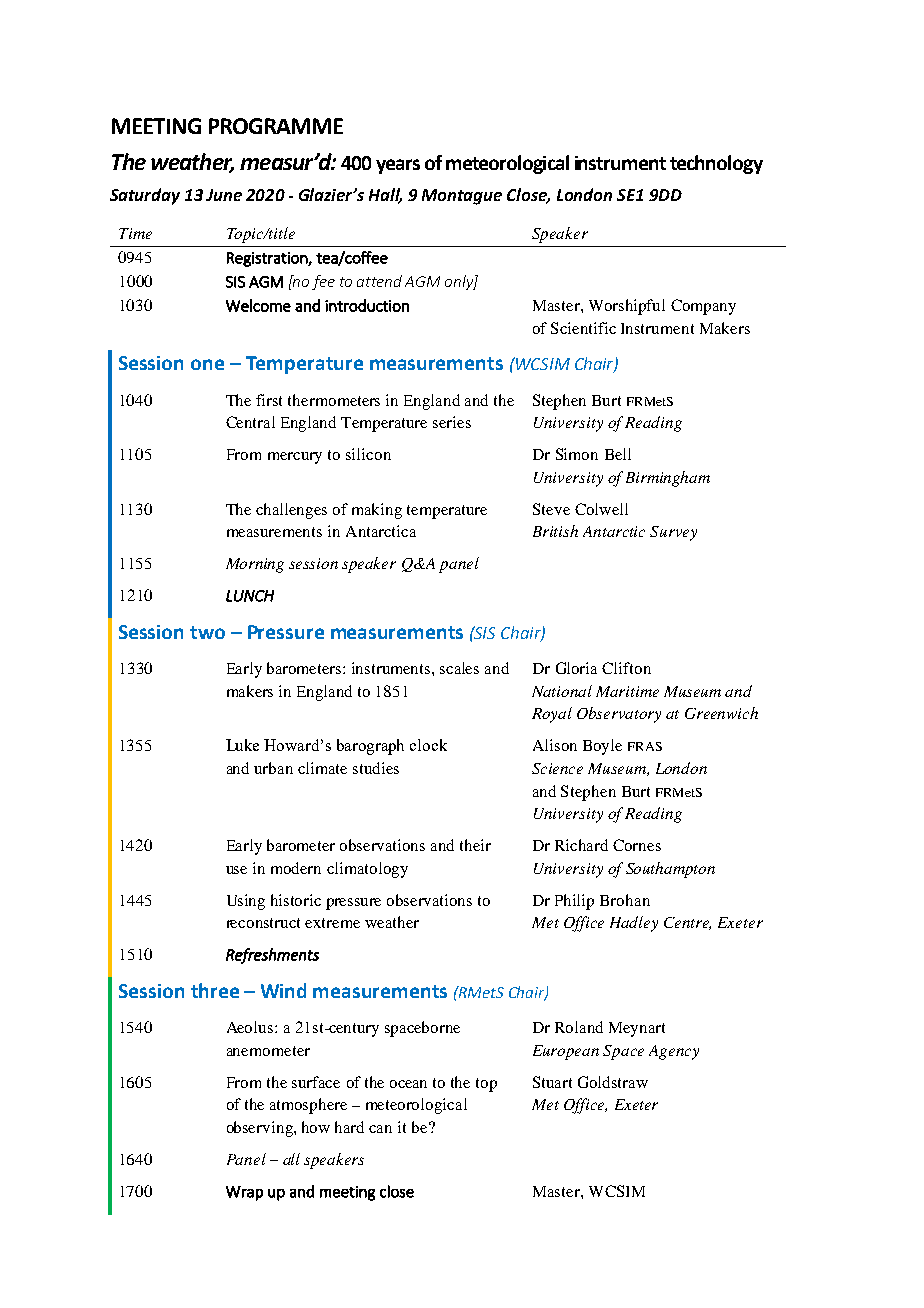  Describe the element at coordinates (398, 166) in the document. I see `years` at that location.
